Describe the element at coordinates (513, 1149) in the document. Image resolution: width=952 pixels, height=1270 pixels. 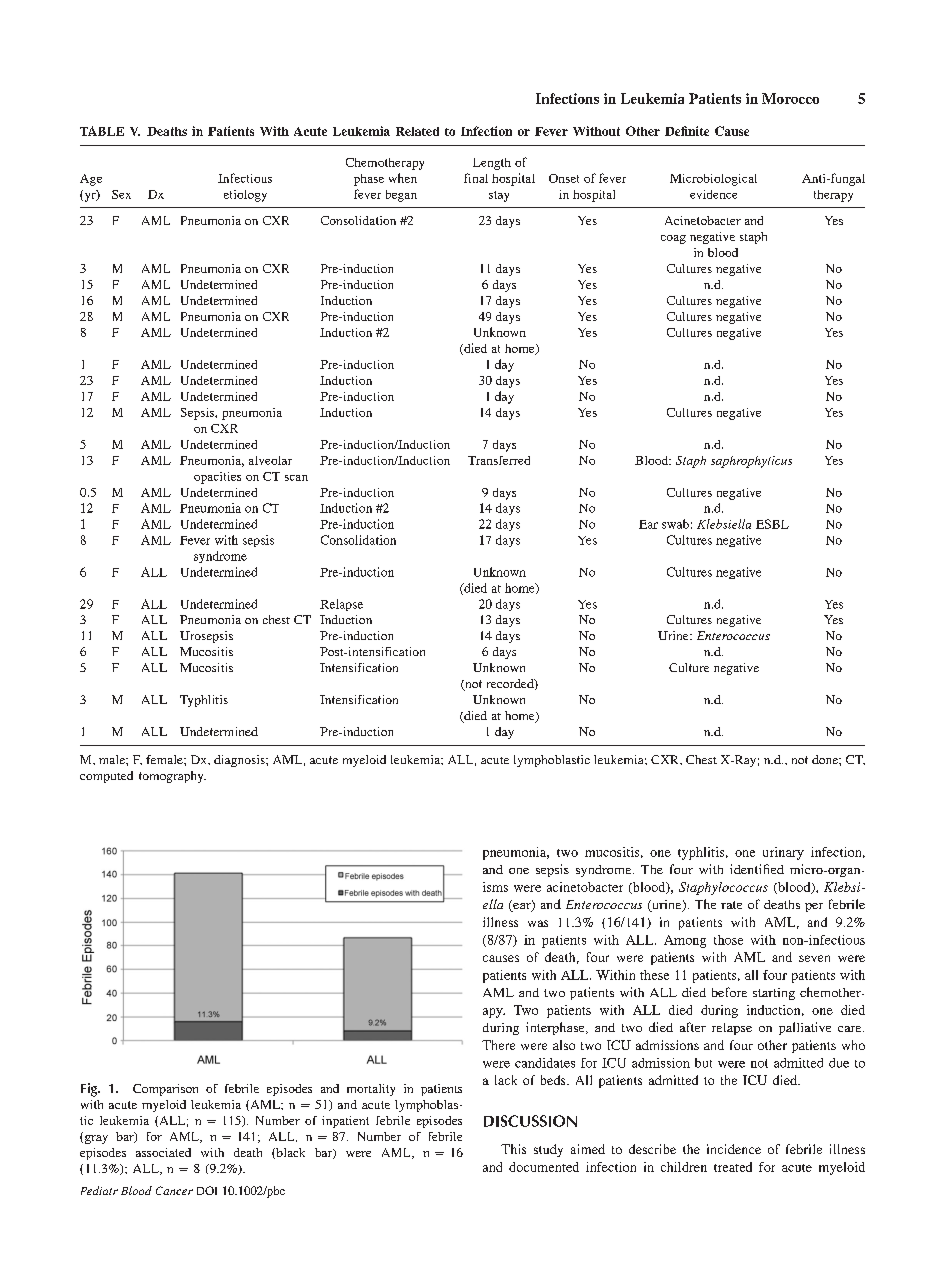
I see `This` at that location.
